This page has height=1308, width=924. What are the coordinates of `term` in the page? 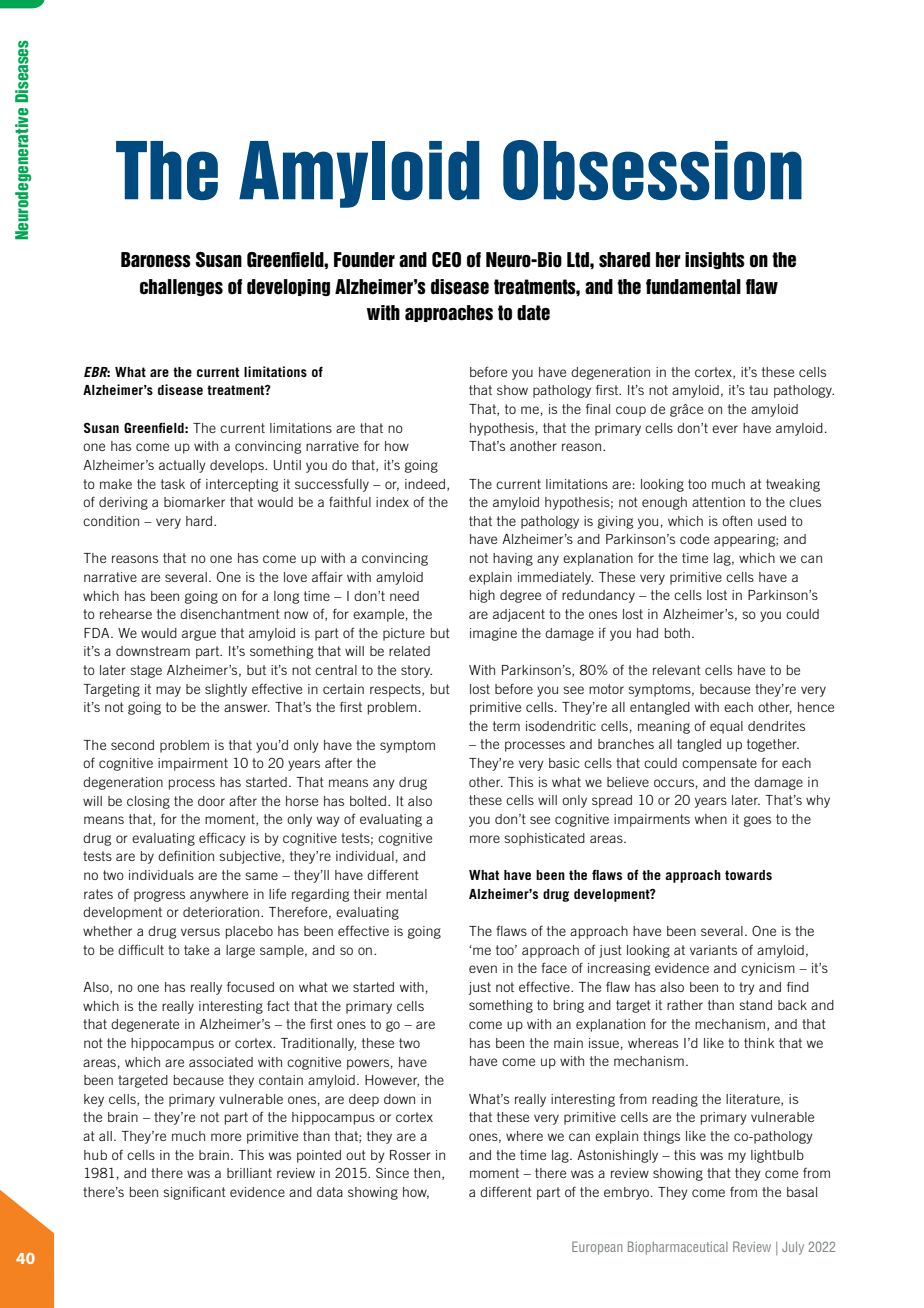 It's located at (506, 726).
